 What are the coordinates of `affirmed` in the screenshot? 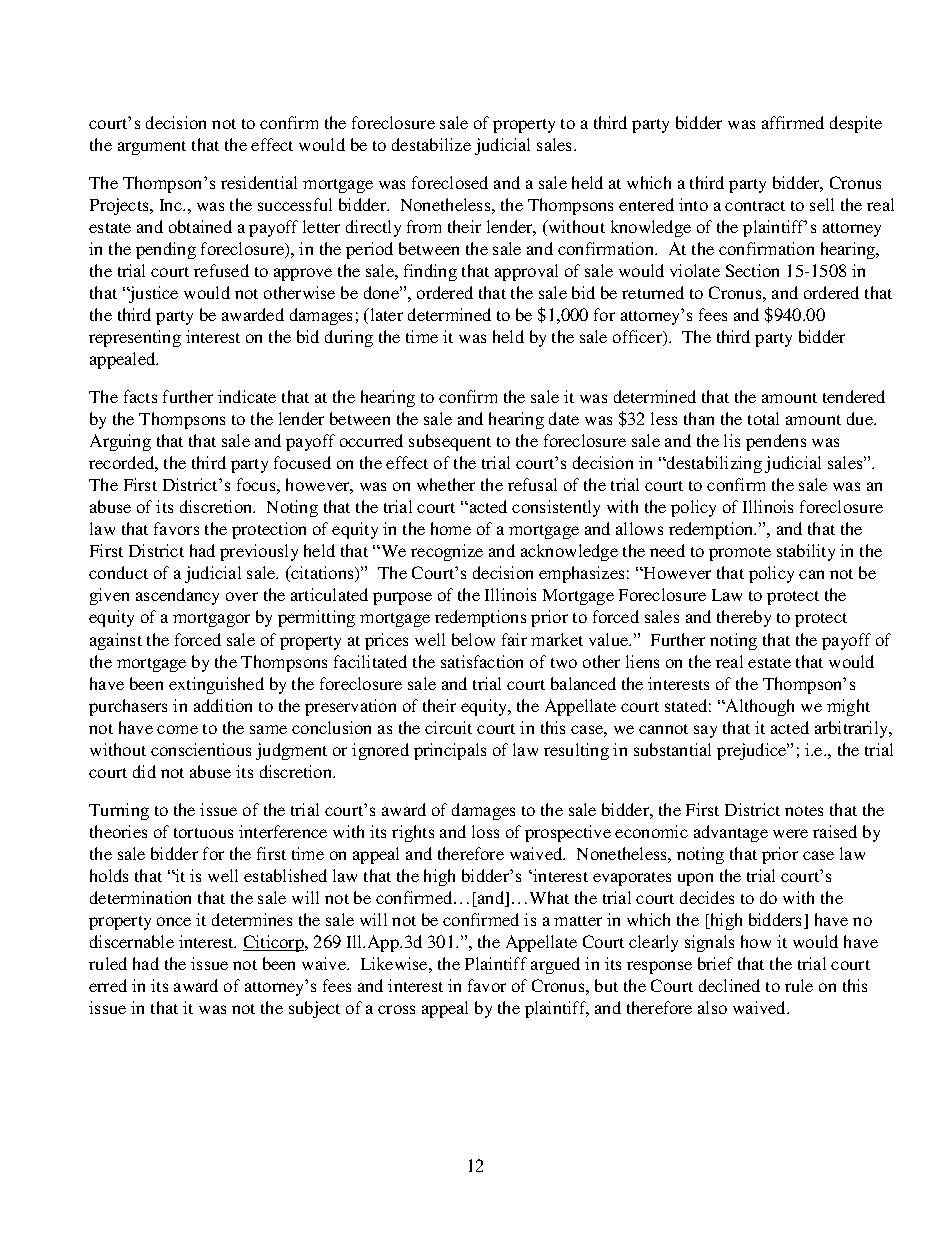 It's located at (793, 122).
